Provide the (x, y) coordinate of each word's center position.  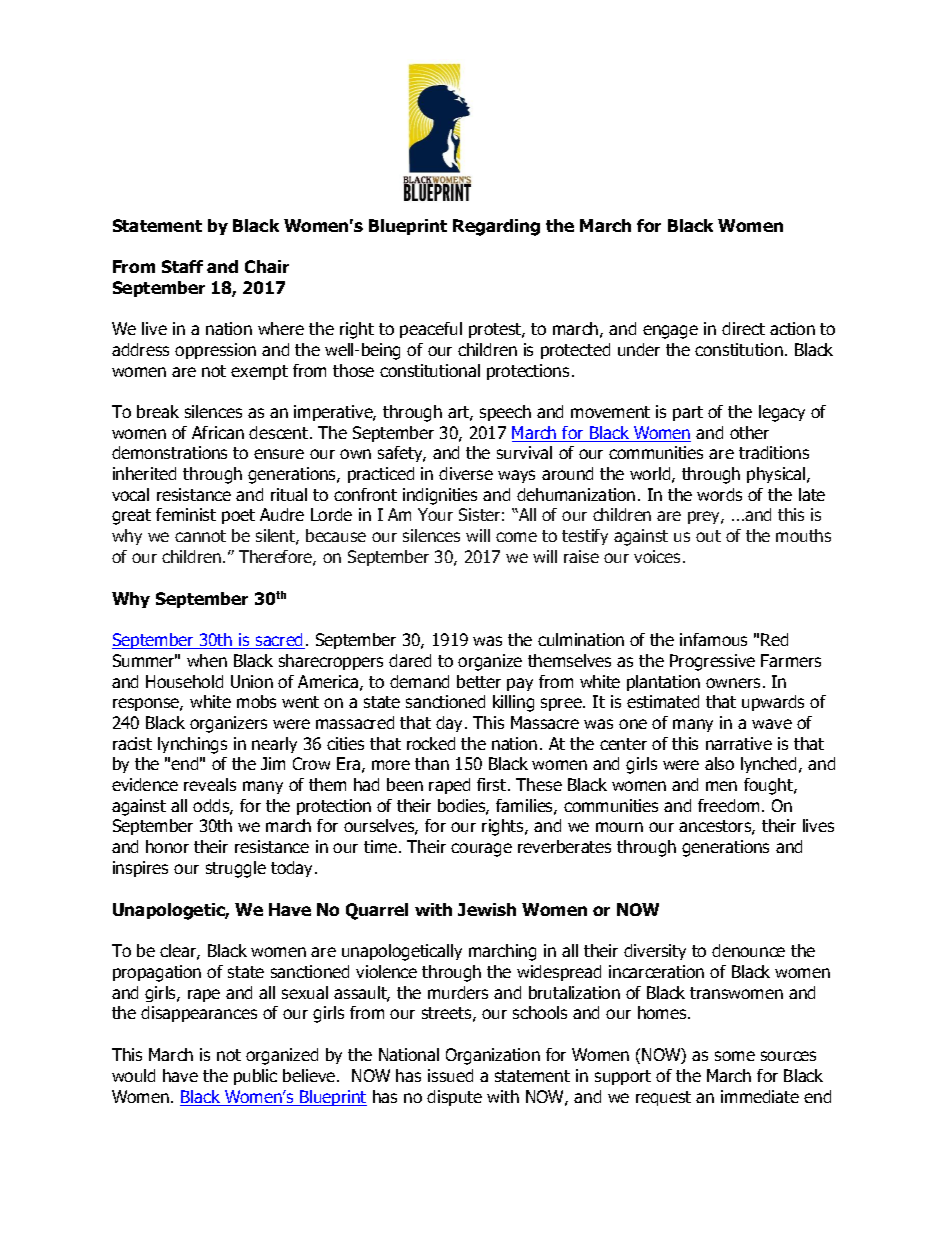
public (255, 1077)
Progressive (712, 662)
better (479, 681)
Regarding (496, 227)
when (207, 660)
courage (481, 850)
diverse (466, 473)
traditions (774, 452)
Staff (182, 266)
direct (743, 328)
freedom (728, 805)
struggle (236, 869)
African (218, 432)
